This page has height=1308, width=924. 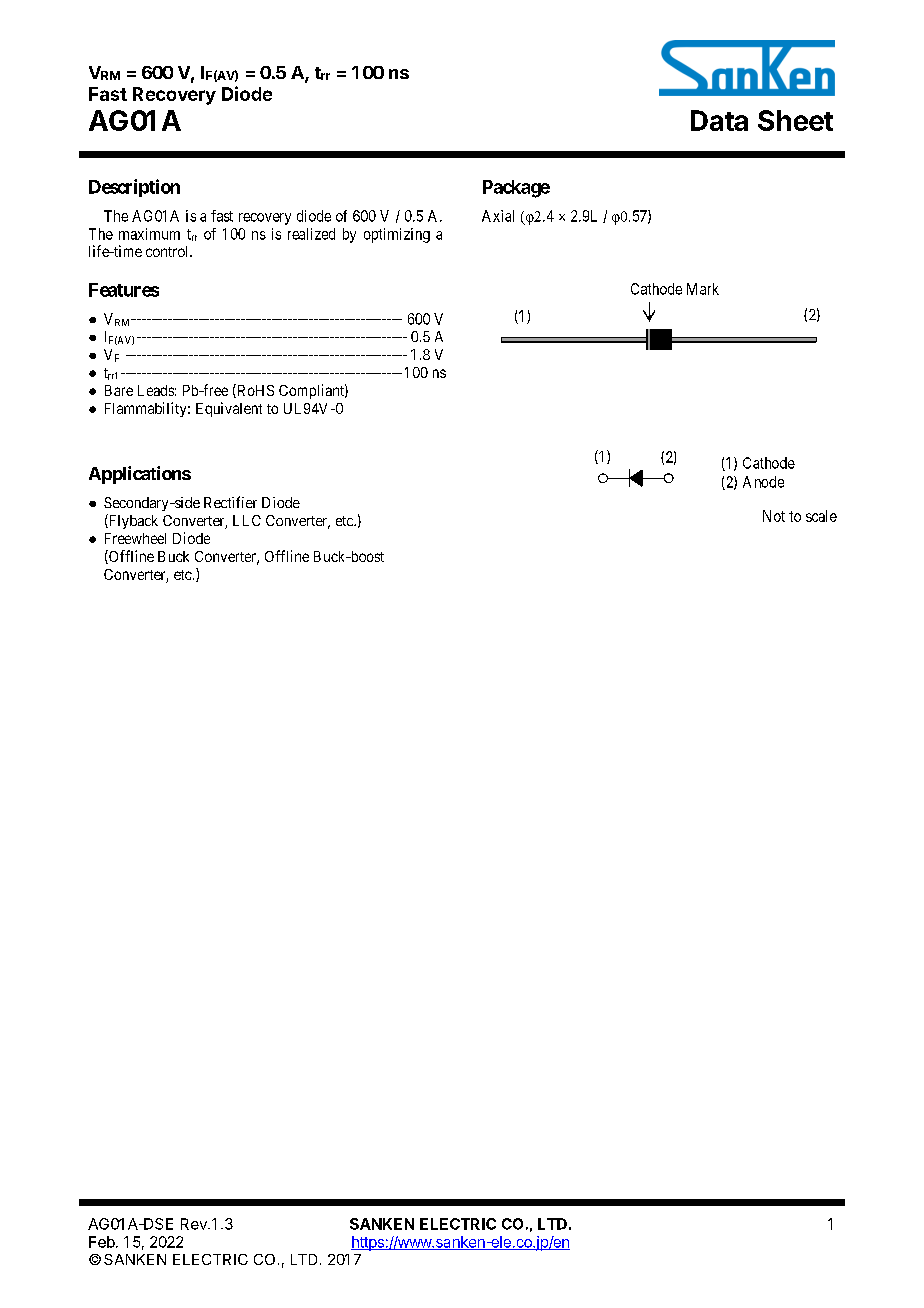 What do you see at coordinates (397, 235) in the page?
I see `optimizing` at bounding box center [397, 235].
